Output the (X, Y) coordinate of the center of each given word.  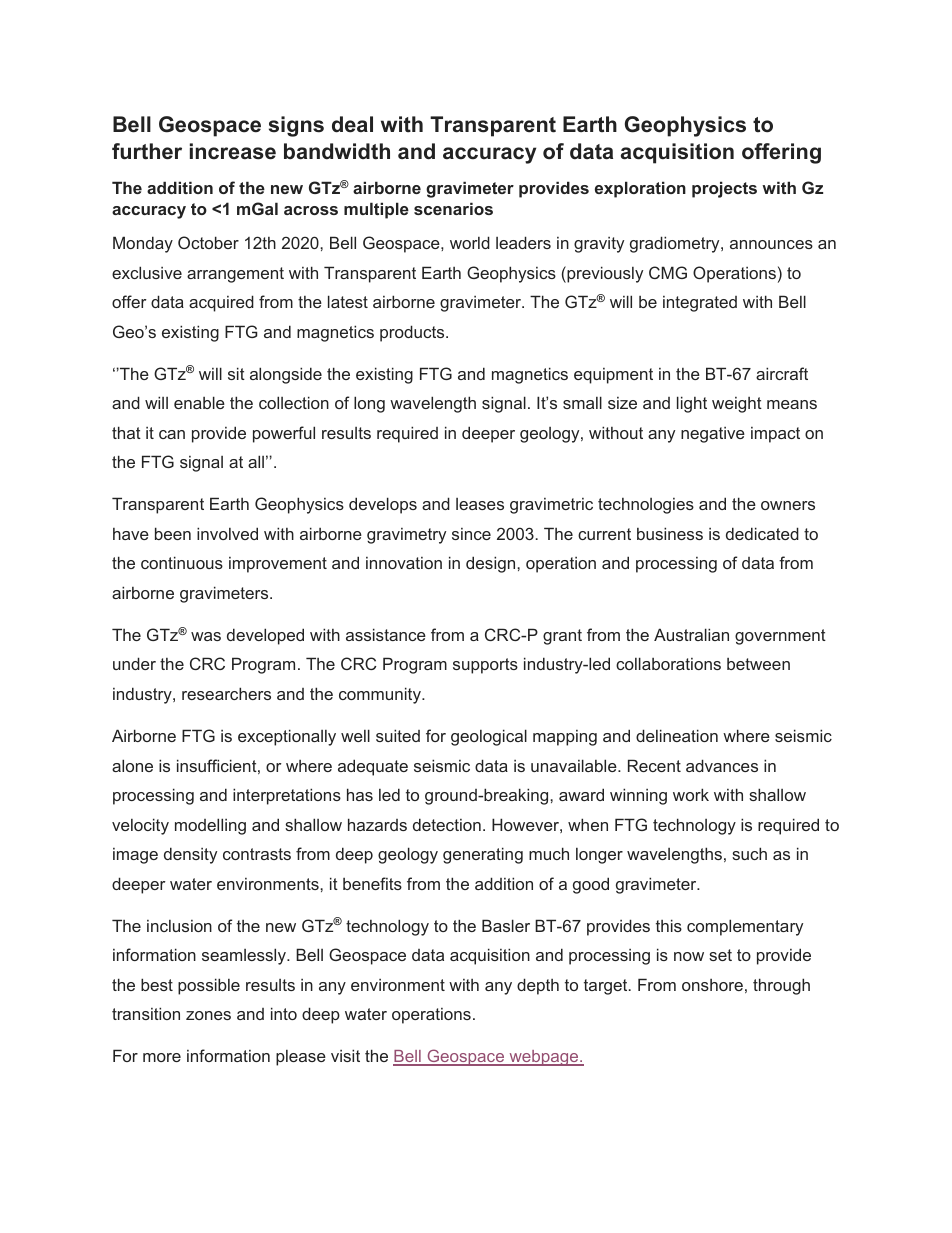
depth (538, 986)
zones (208, 1015)
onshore (712, 985)
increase (233, 151)
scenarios (453, 208)
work (691, 794)
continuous (182, 562)
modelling (210, 826)
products (413, 333)
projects (724, 189)
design (492, 564)
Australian (691, 634)
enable (199, 402)
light (692, 404)
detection (447, 824)
